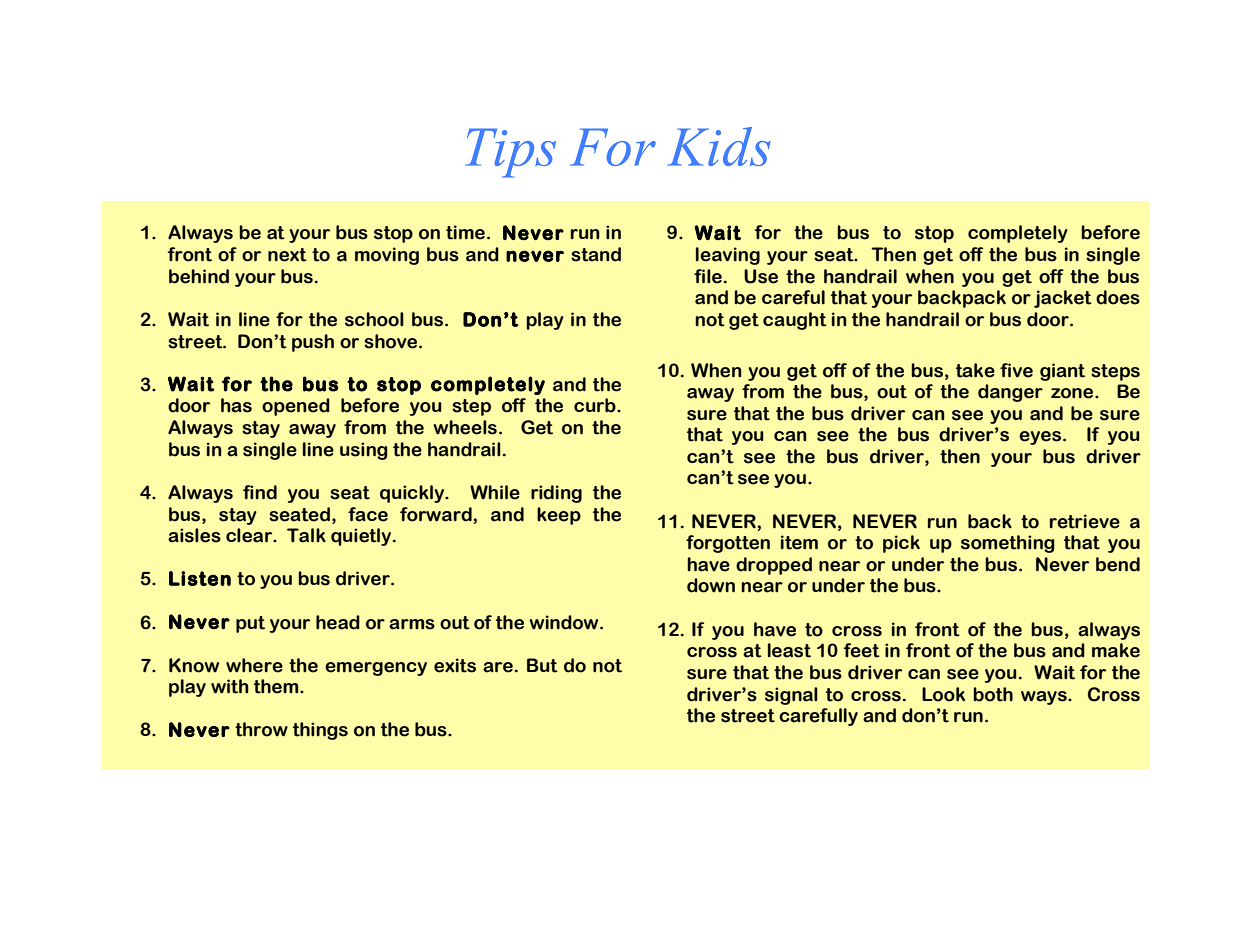 This document has width=1233, height=952. I want to click on jacket, so click(1063, 299).
